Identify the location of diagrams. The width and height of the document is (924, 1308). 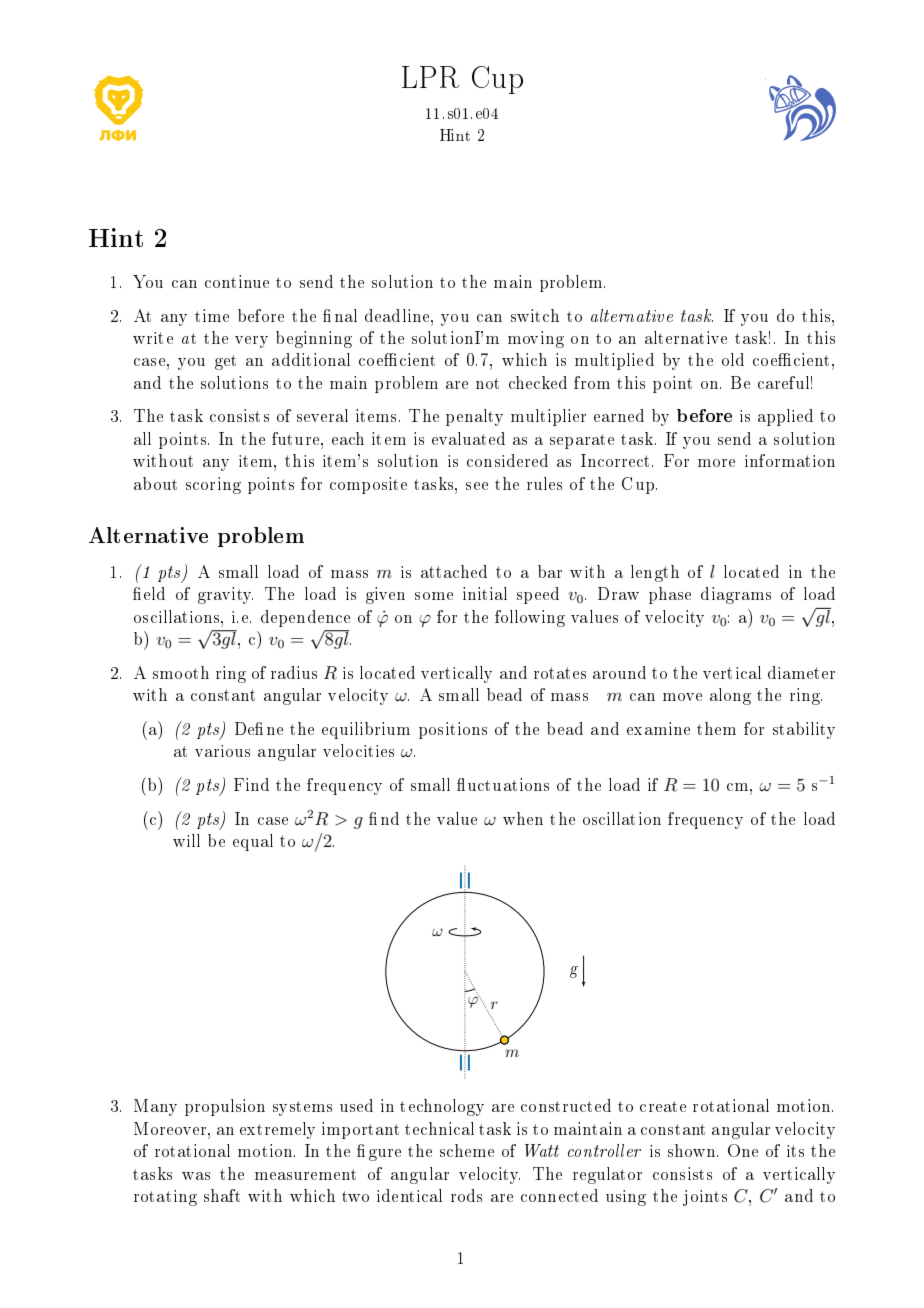
(736, 595).
